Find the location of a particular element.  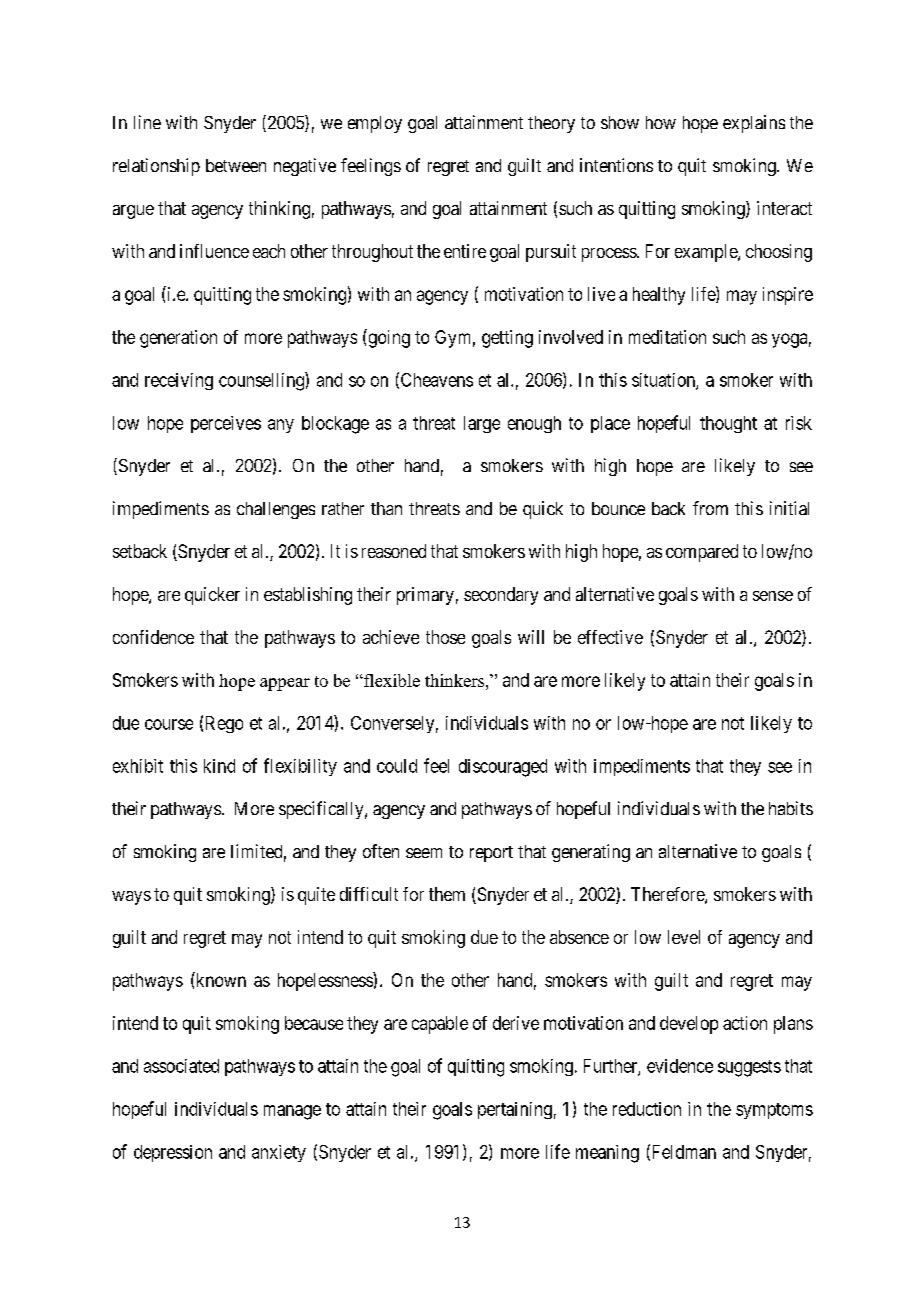

thought is located at coordinates (728, 424).
